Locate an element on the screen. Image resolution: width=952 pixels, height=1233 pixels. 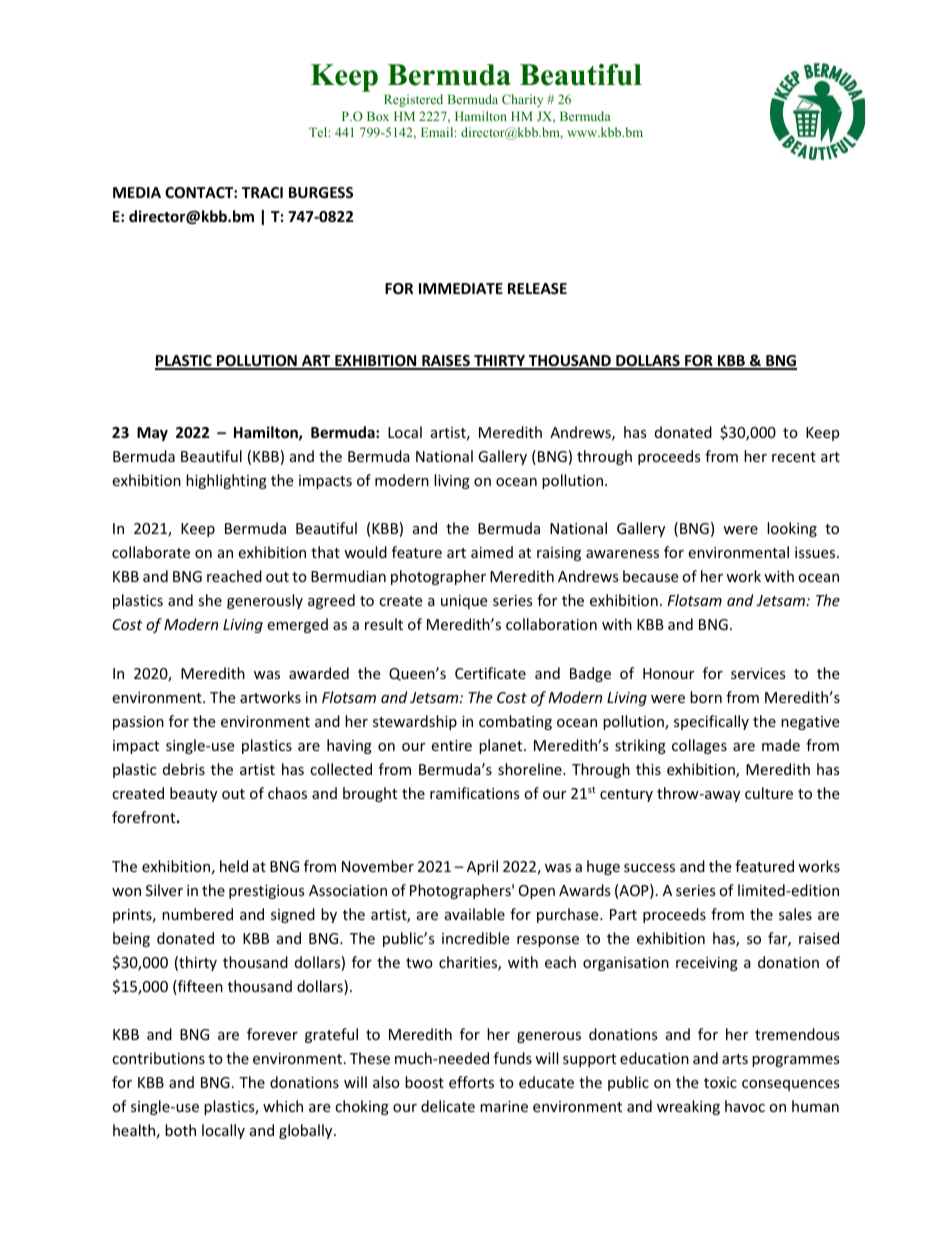
both is located at coordinates (180, 1130).
